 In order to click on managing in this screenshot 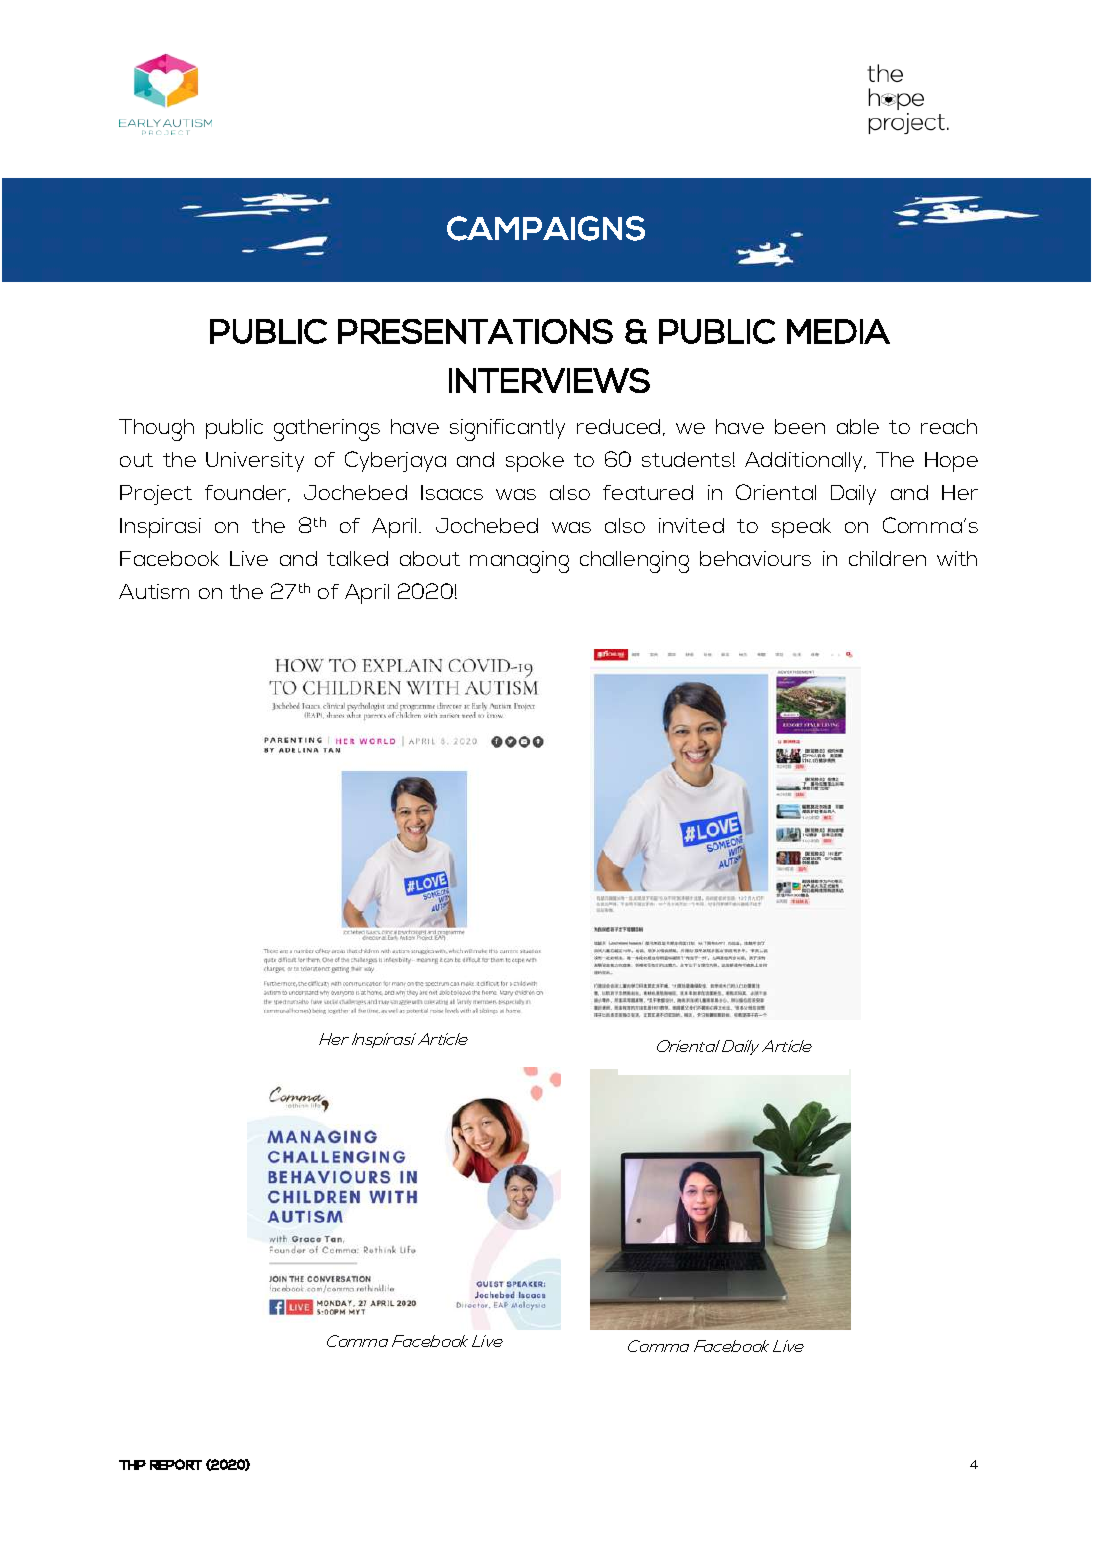, I will do `click(519, 562)`.
